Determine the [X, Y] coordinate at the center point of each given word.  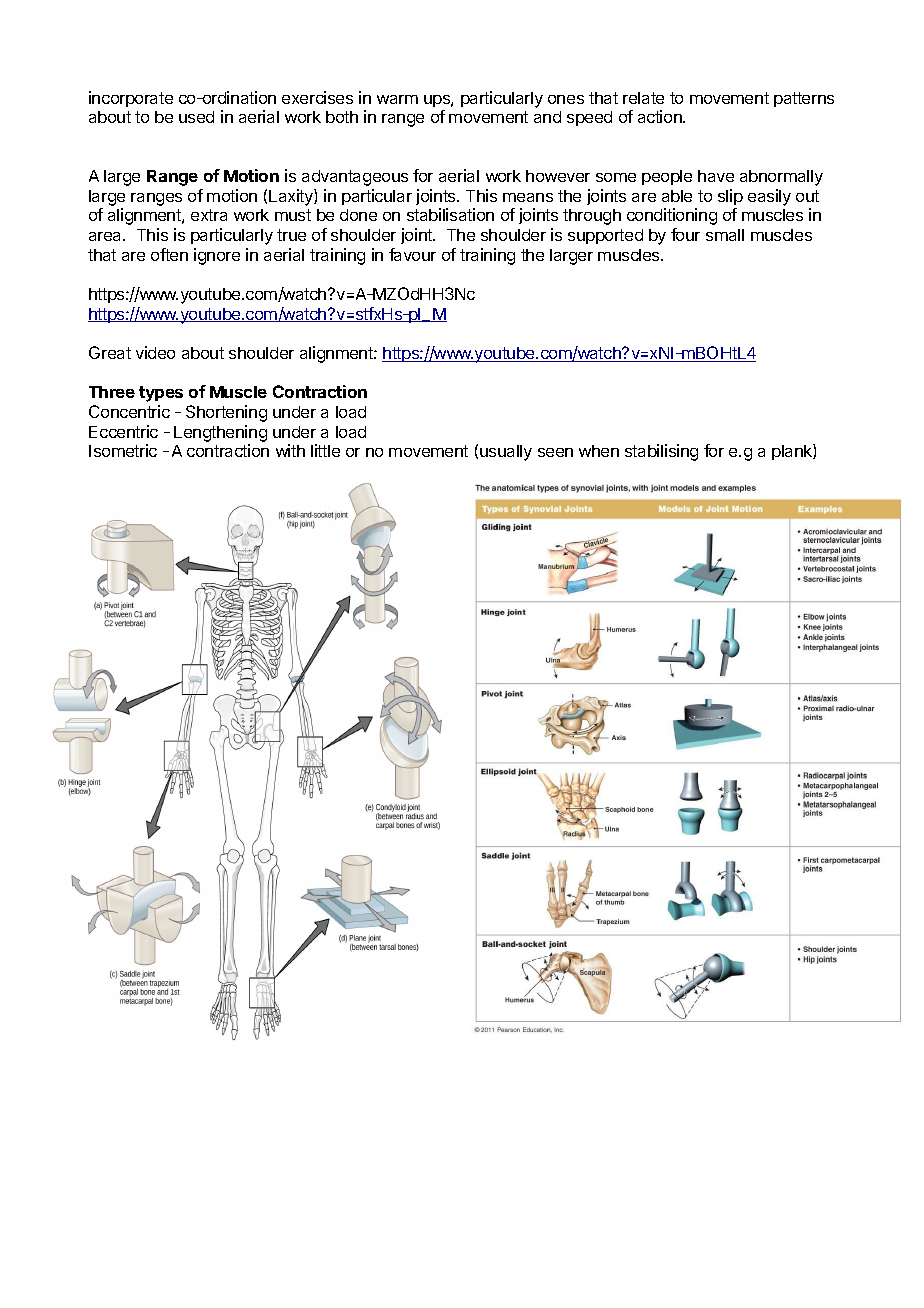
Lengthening [220, 433]
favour [412, 254]
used [196, 117]
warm [397, 99]
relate [643, 98]
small [725, 235]
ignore [217, 256]
